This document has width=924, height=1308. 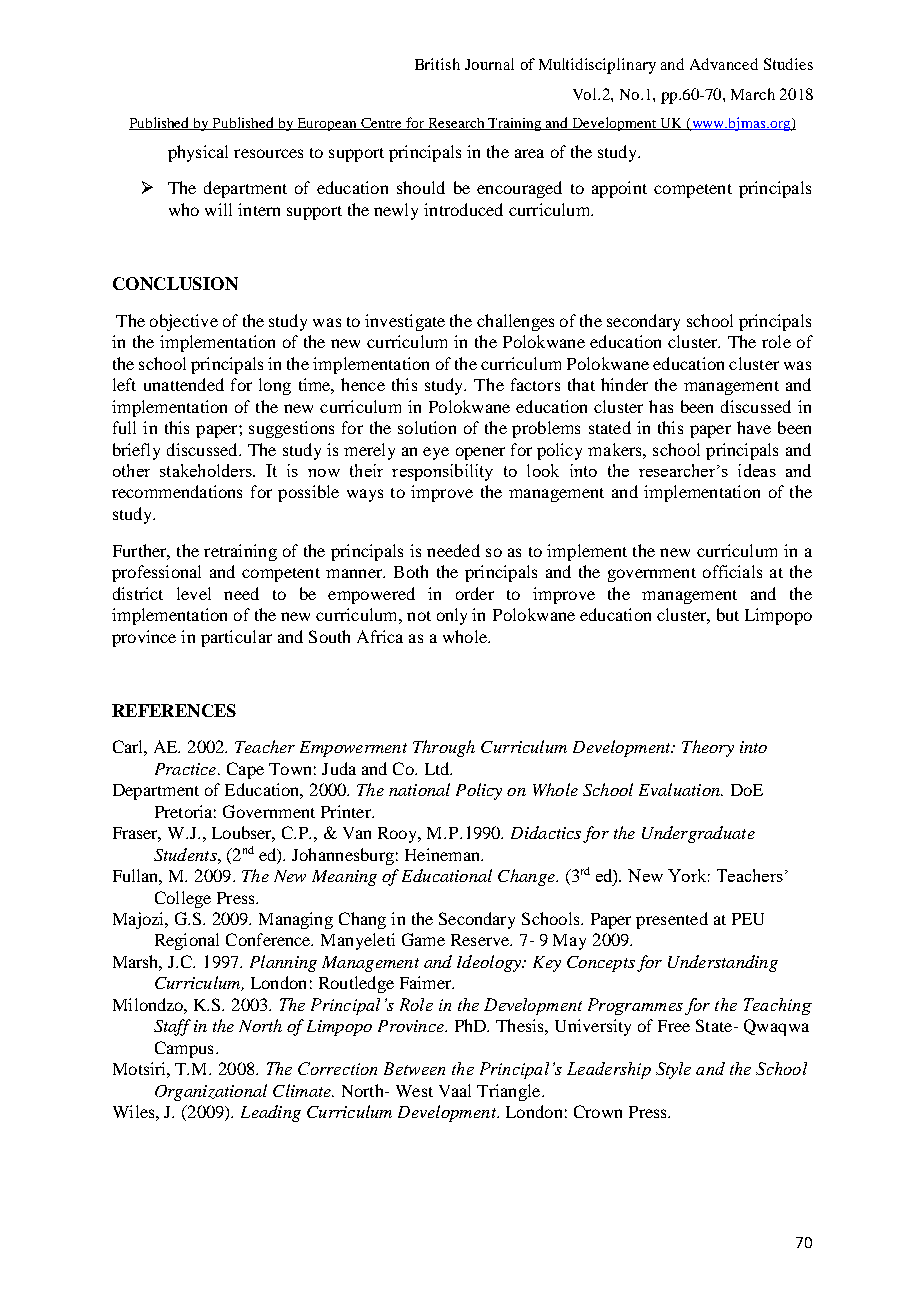 What do you see at coordinates (194, 593) in the document?
I see `level` at bounding box center [194, 593].
